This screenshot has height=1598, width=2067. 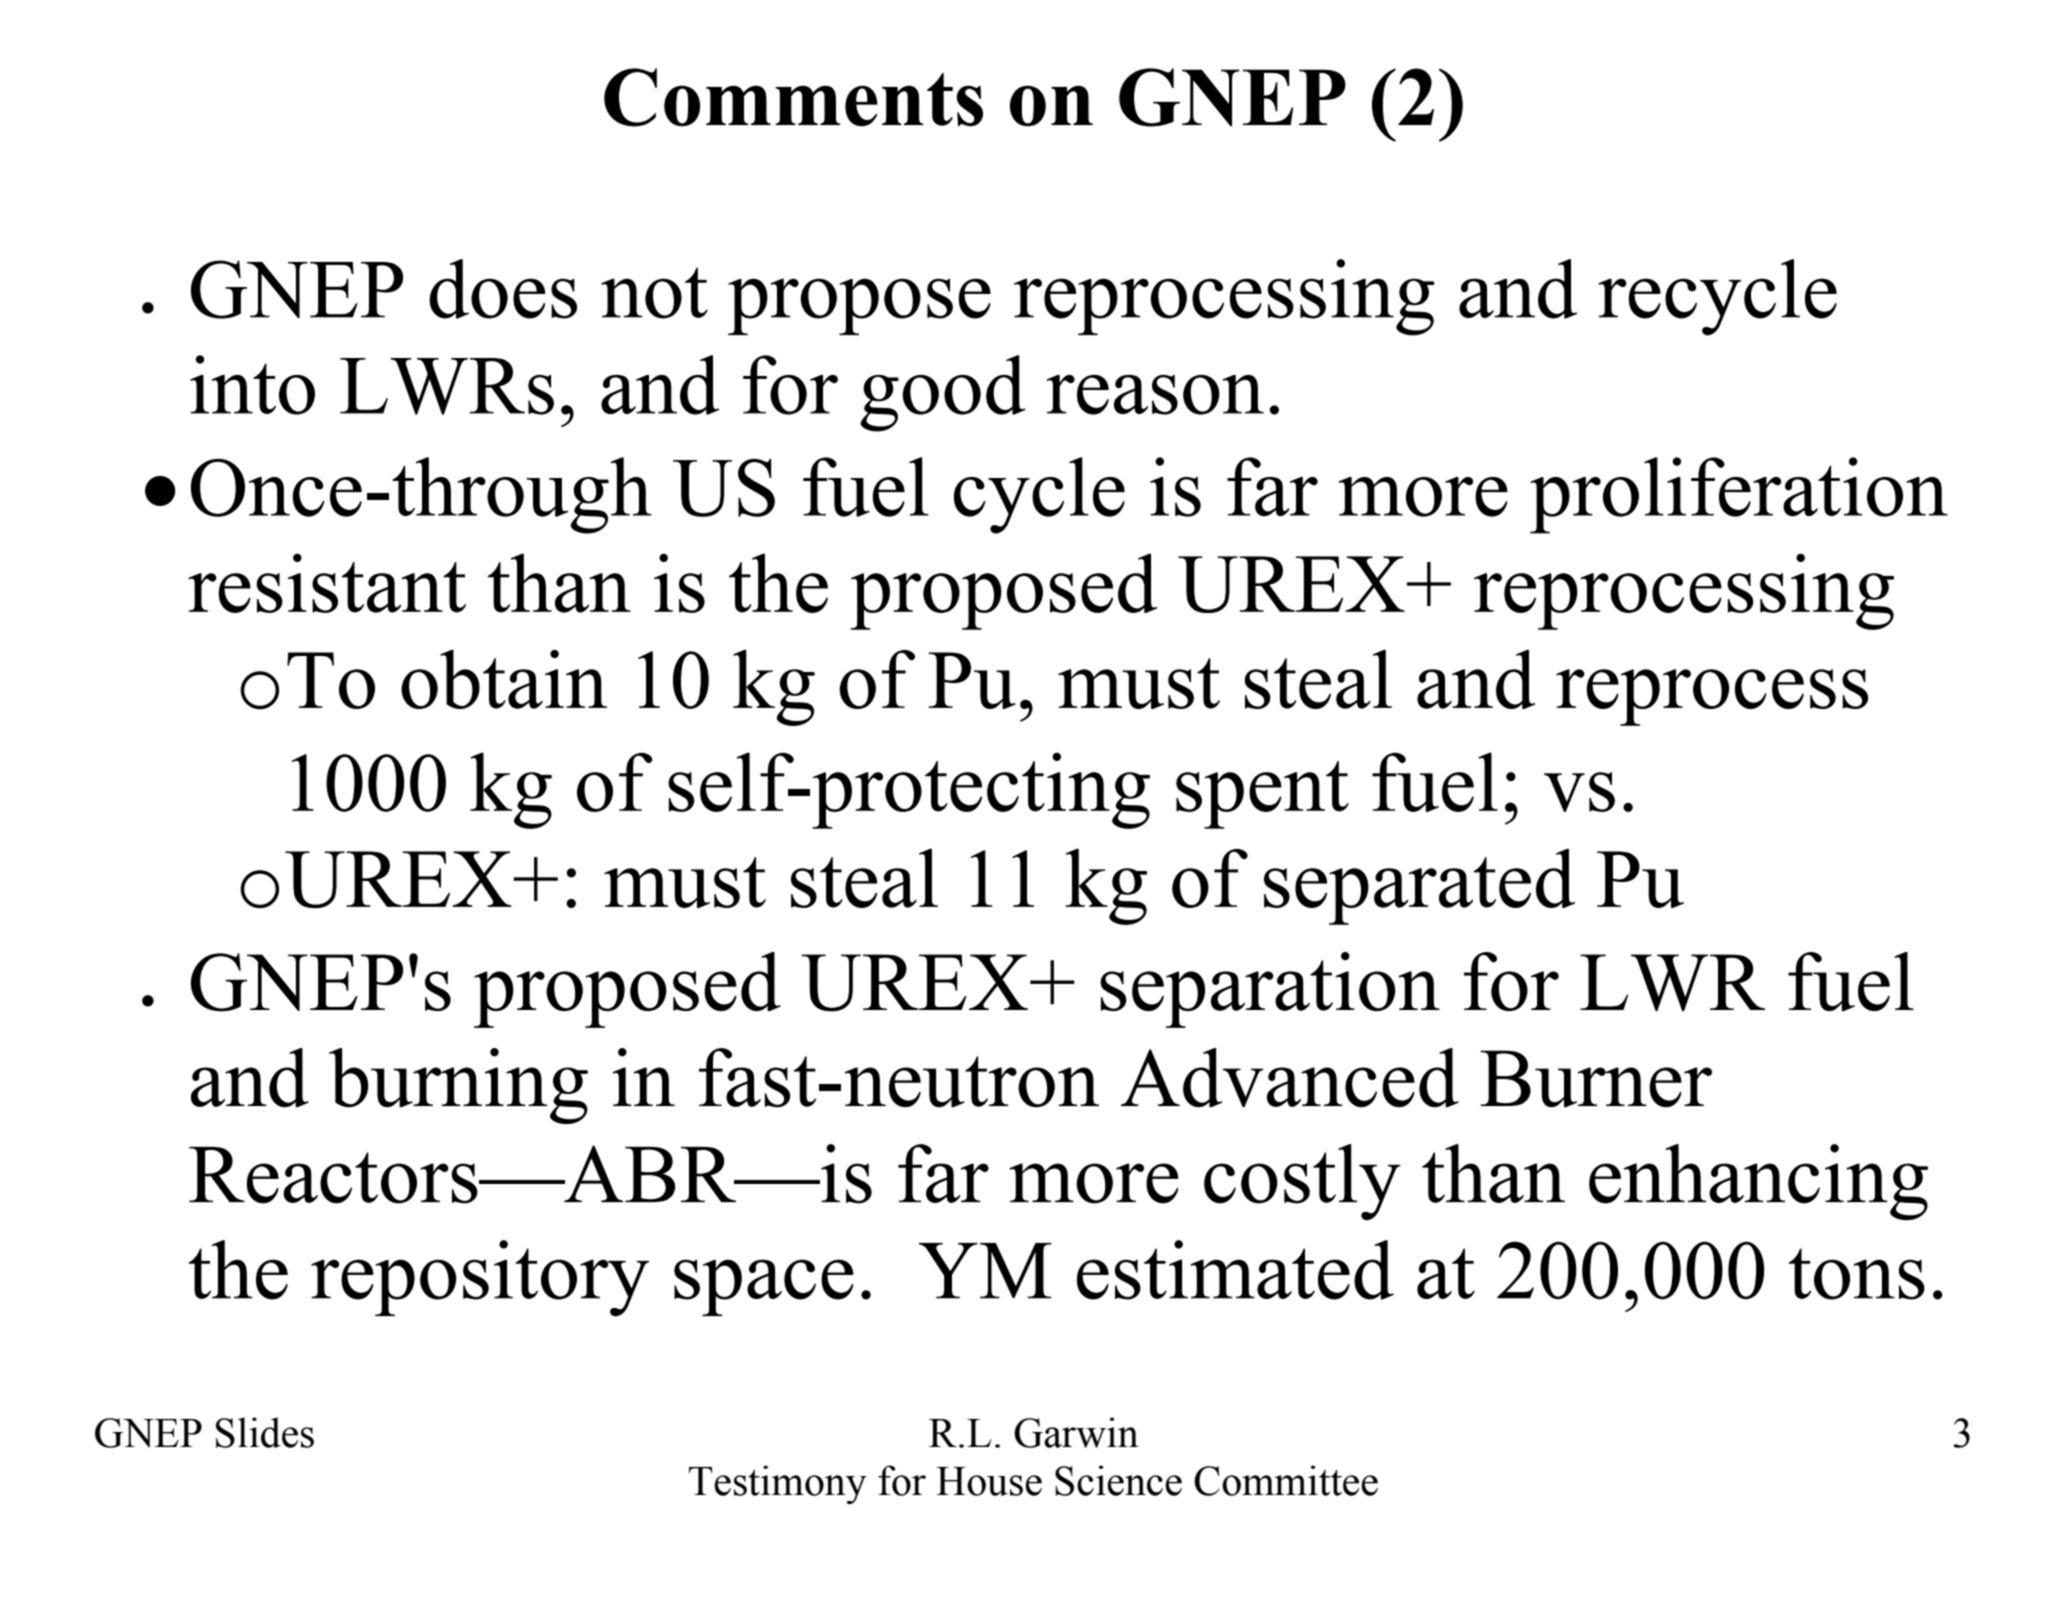 What do you see at coordinates (1155, 395) in the screenshot?
I see `reason` at bounding box center [1155, 395].
